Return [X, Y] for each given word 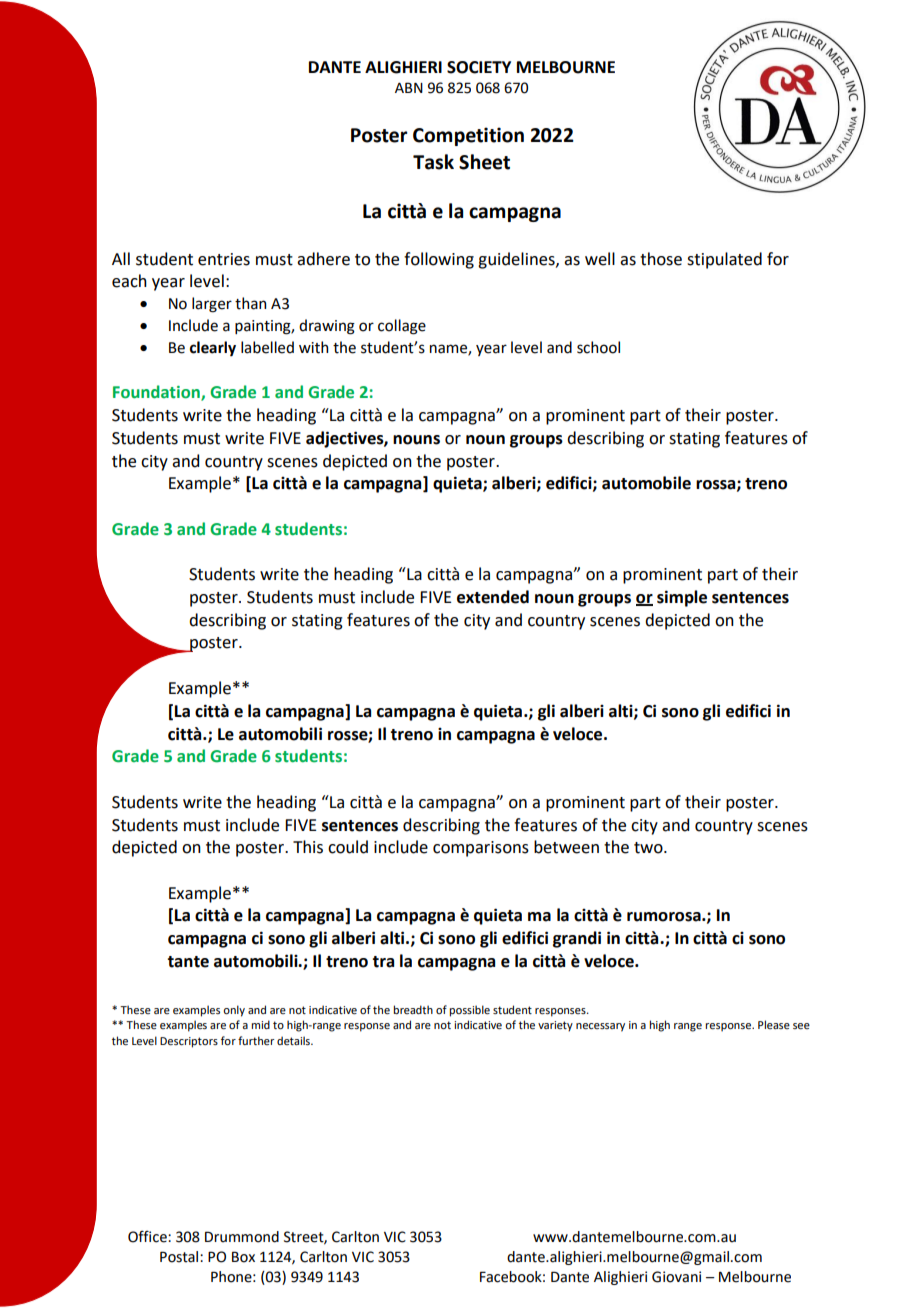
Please [774, 1024]
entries [224, 259]
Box [243, 1257]
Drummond [242, 1237]
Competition [468, 136]
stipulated [724, 260]
